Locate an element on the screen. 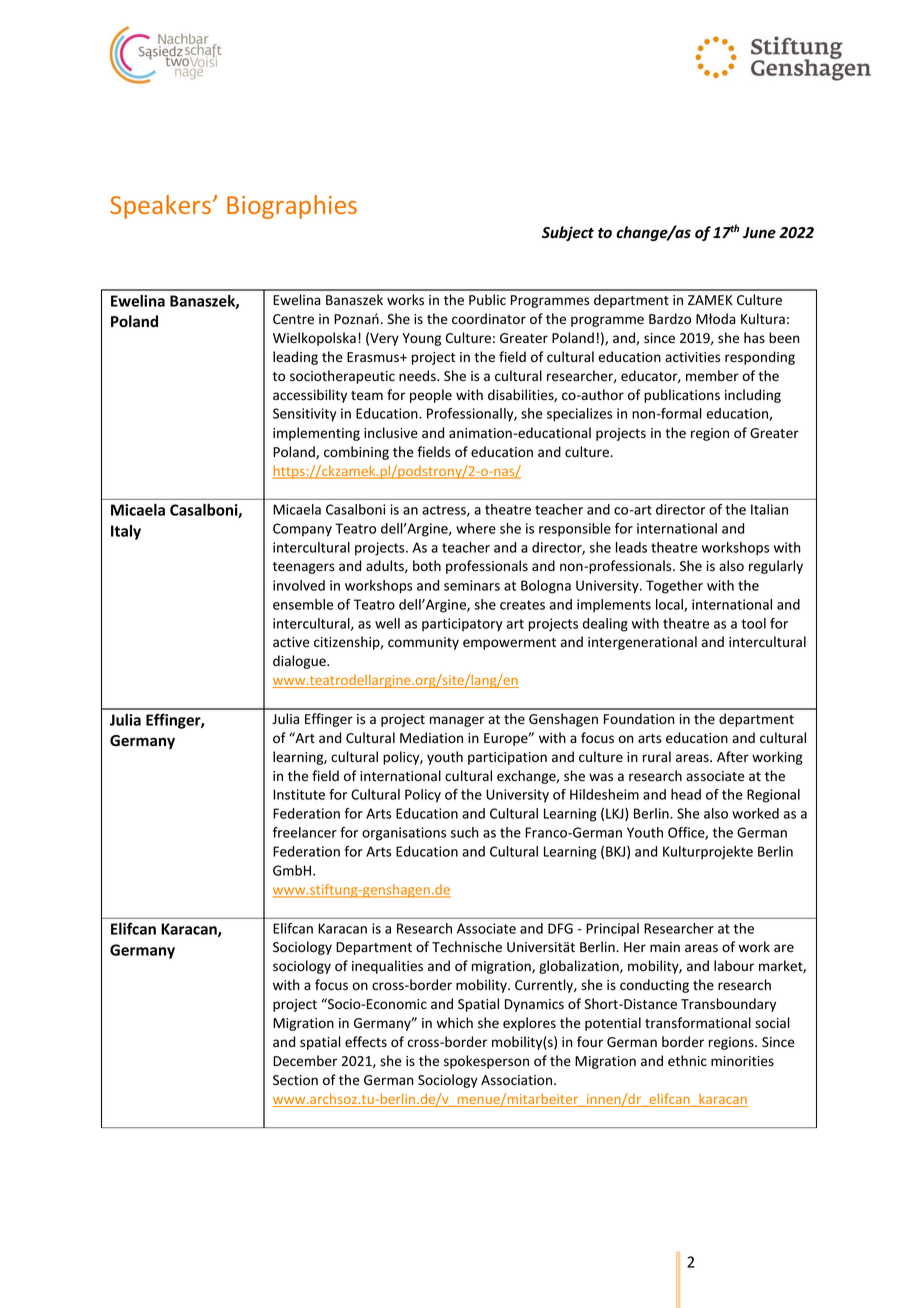  Subject is located at coordinates (568, 233).
